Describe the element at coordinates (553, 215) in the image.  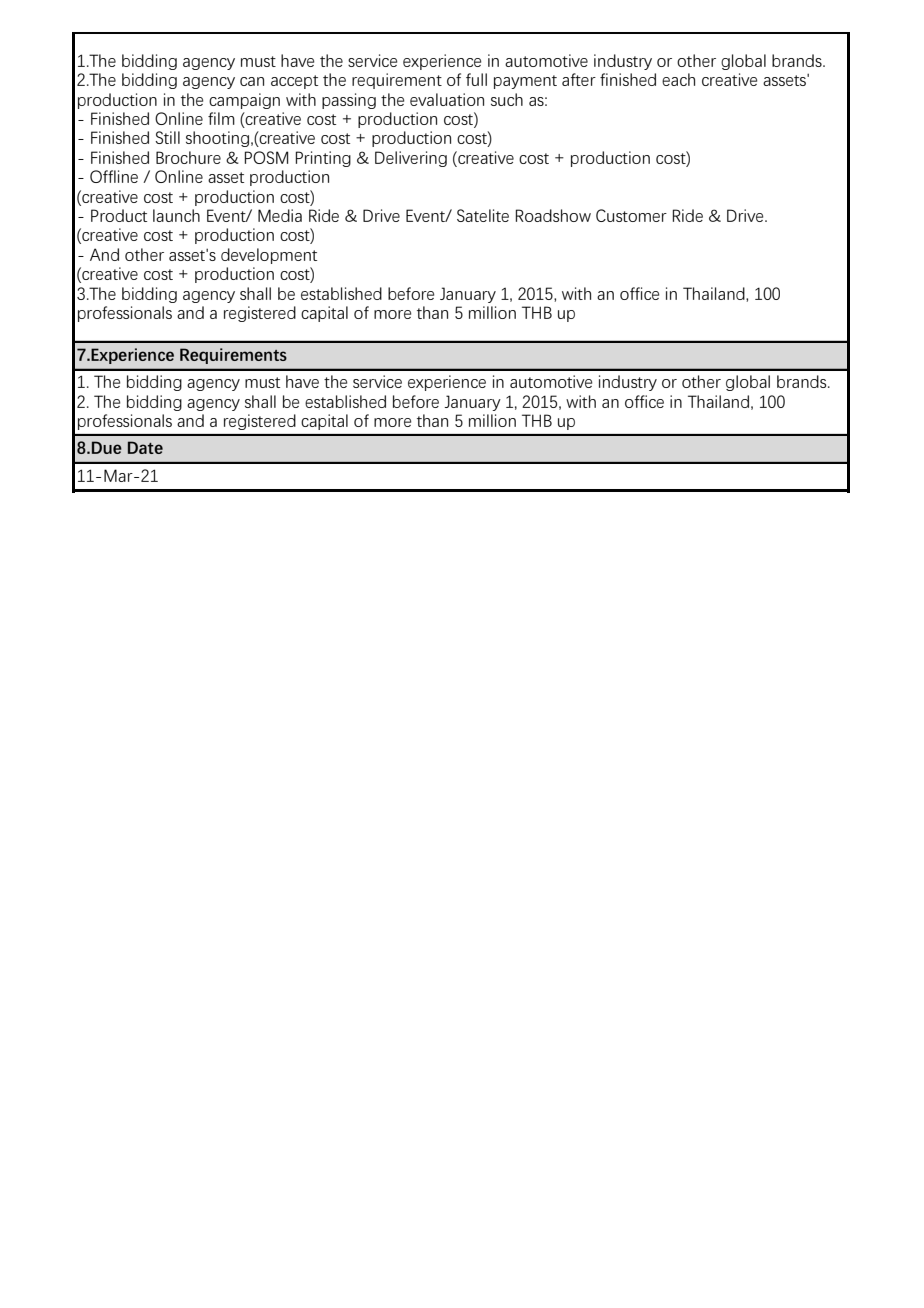
I see `Roadshow` at that location.
